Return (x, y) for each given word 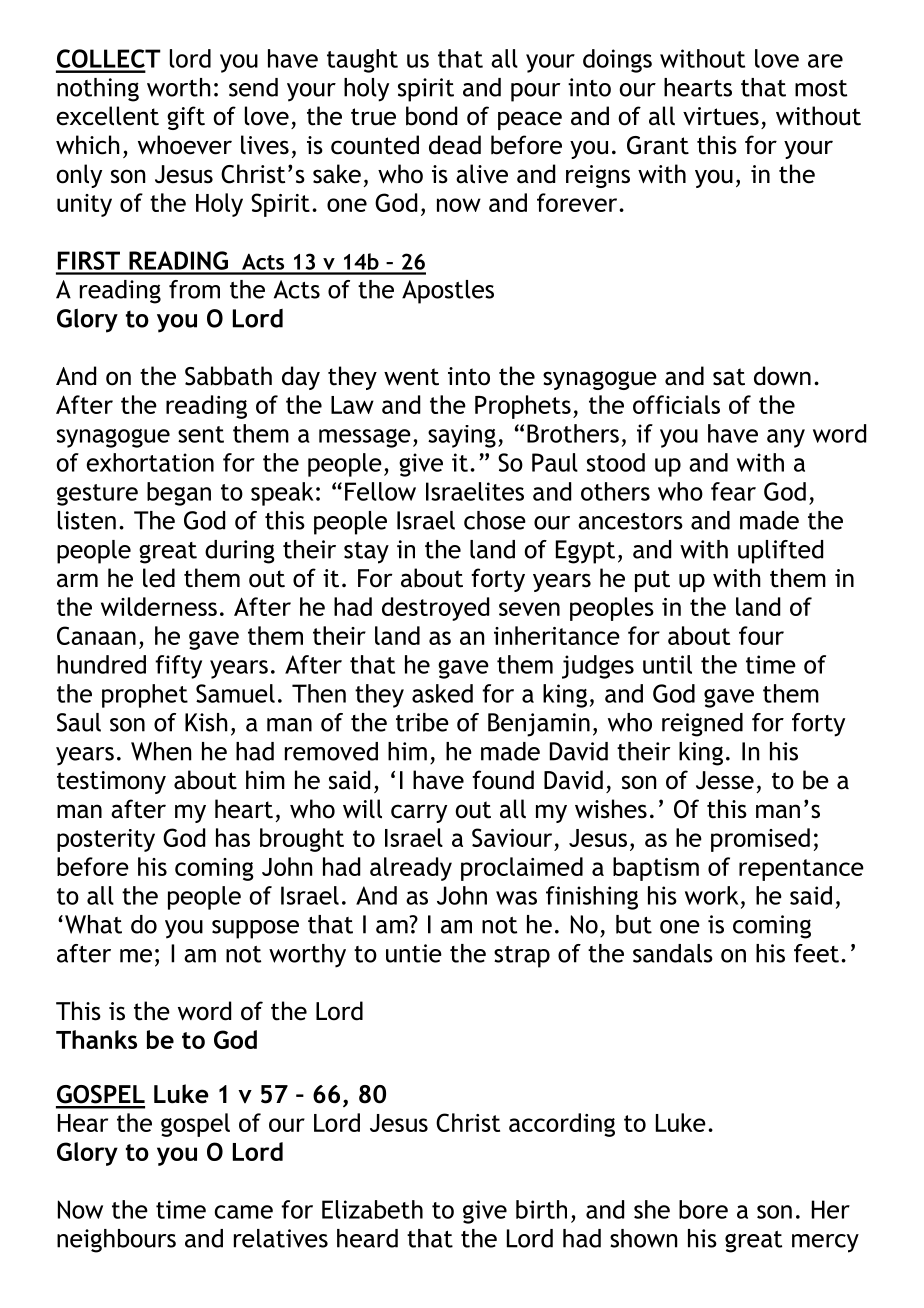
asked (442, 693)
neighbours (116, 1241)
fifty (178, 667)
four (761, 635)
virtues (721, 116)
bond (431, 116)
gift (186, 118)
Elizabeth (372, 1209)
